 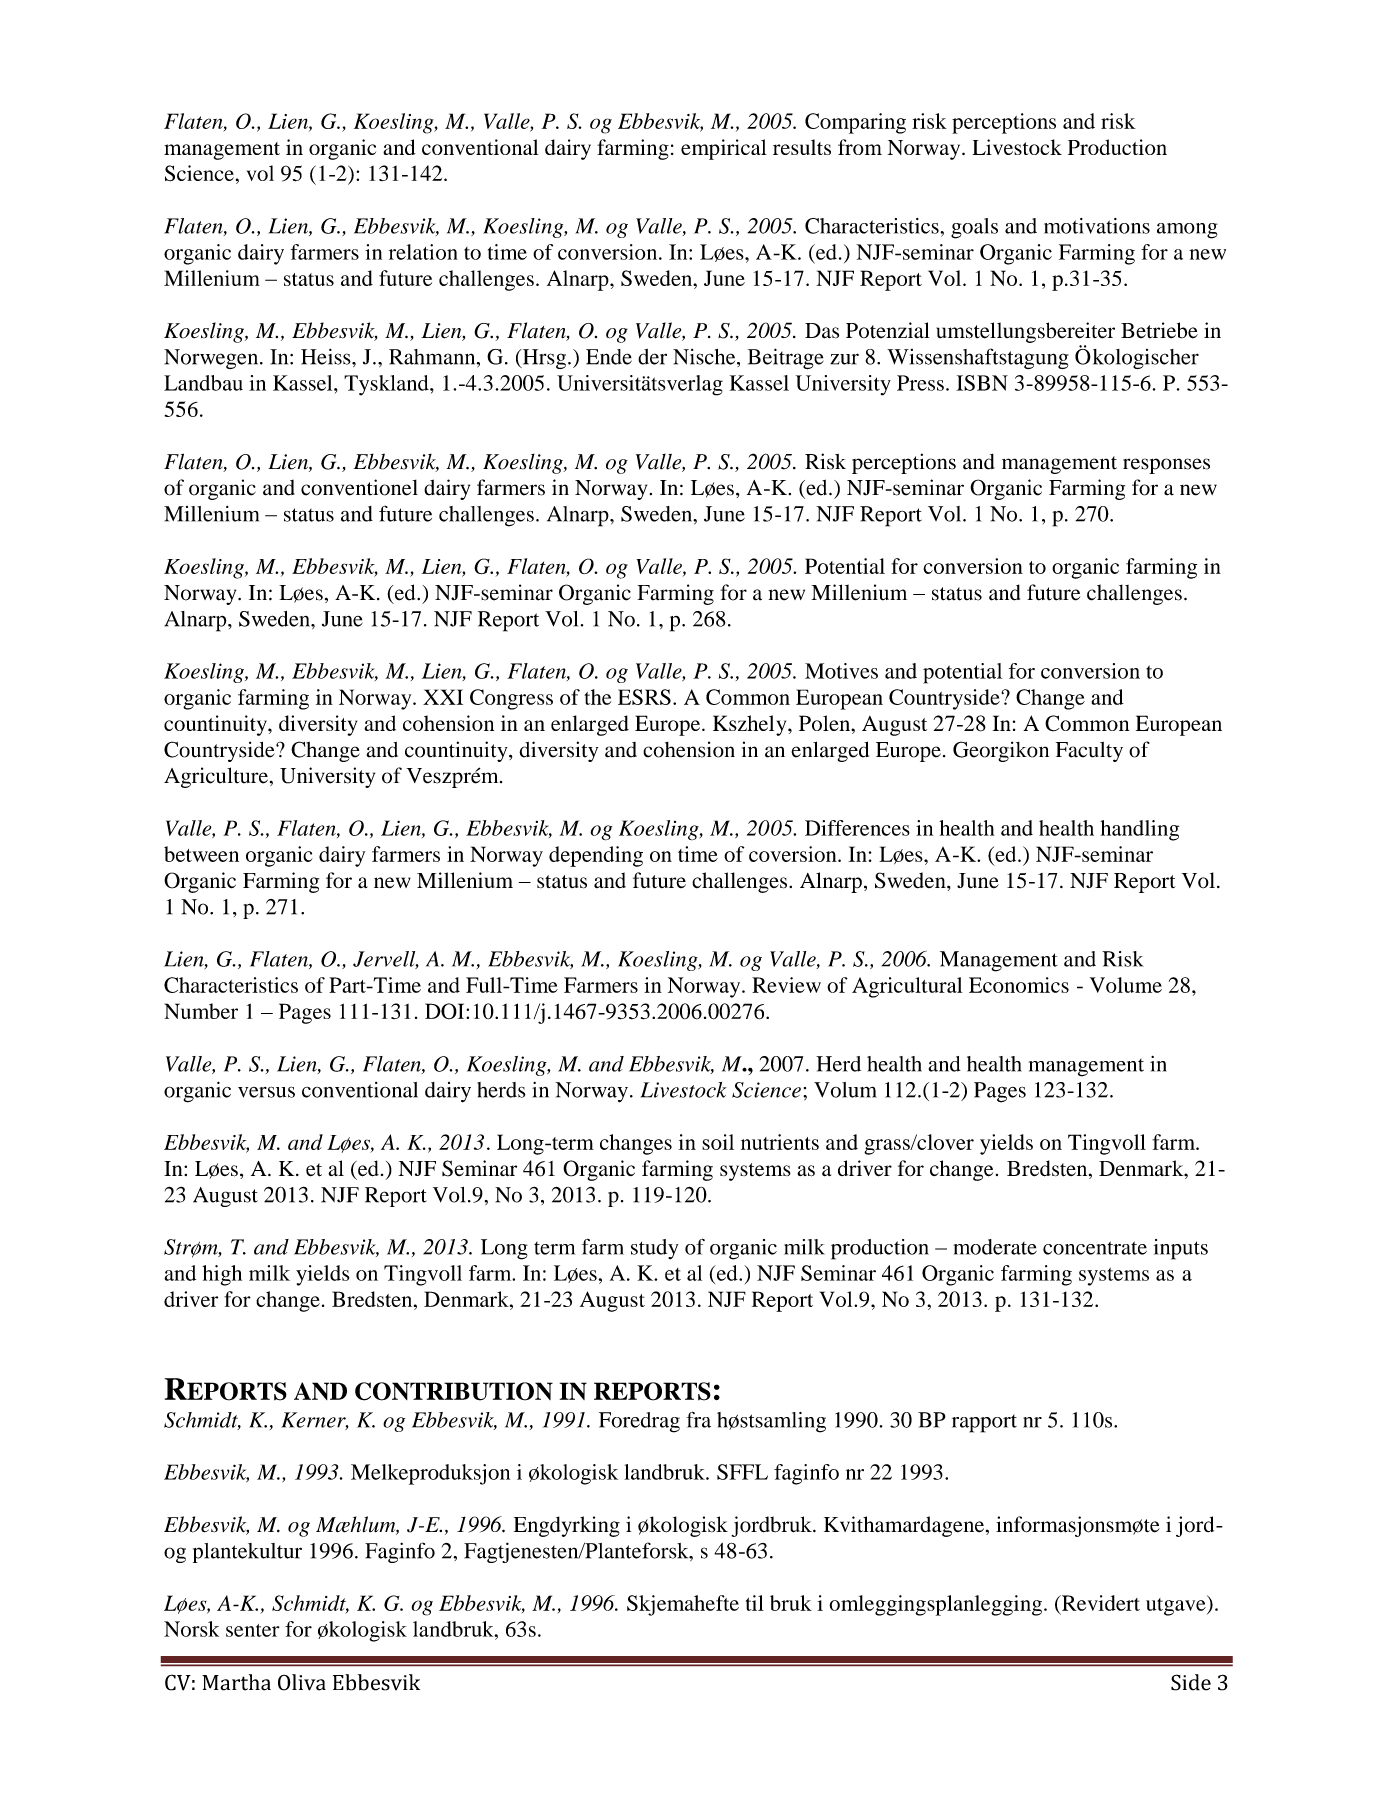 I want to click on til, so click(x=755, y=1603).
